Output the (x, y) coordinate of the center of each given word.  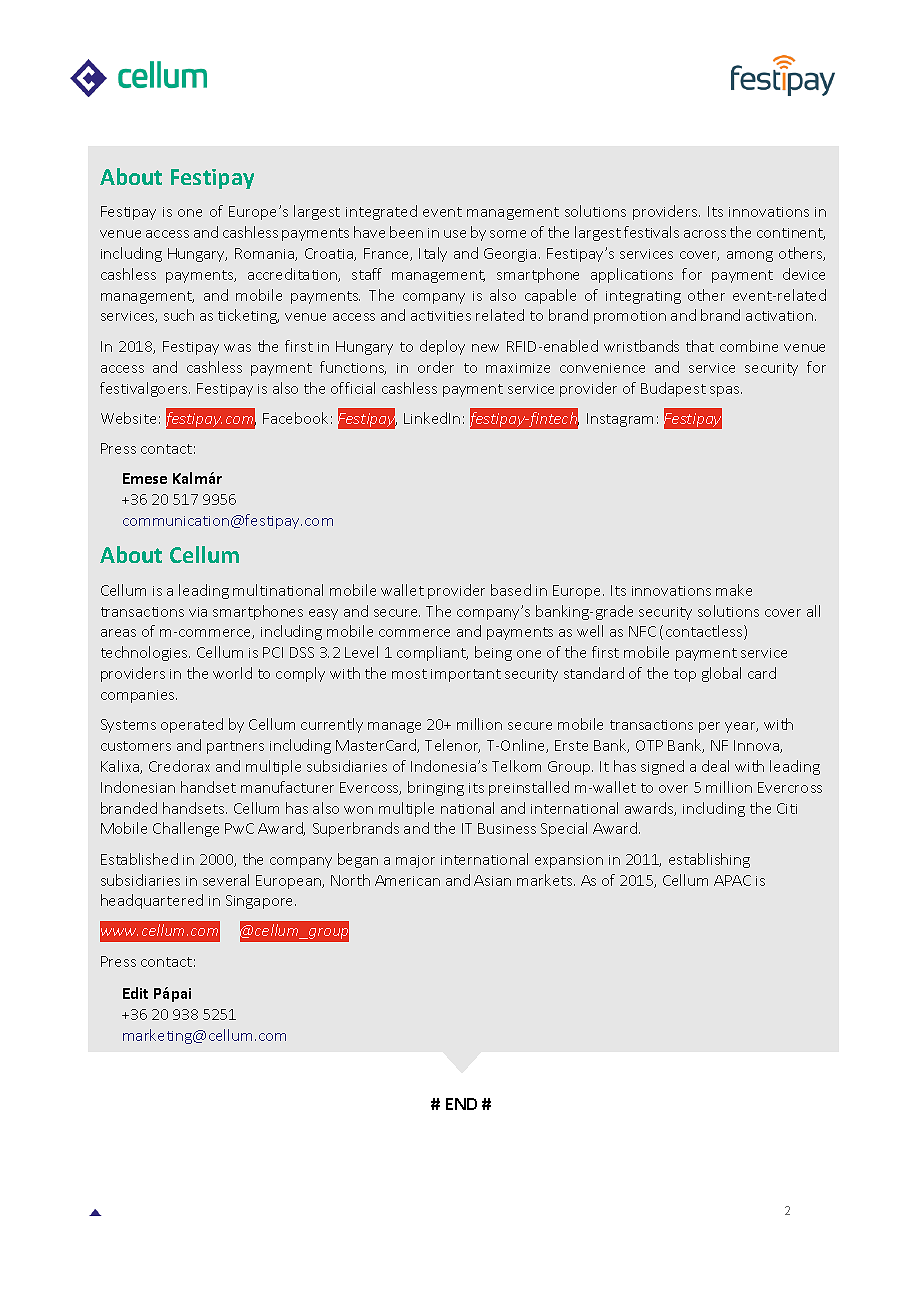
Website (128, 418)
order (436, 367)
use (455, 234)
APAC (732, 880)
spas (726, 391)
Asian (492, 880)
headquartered (152, 901)
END (461, 1104)
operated (192, 725)
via (198, 612)
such (179, 315)
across (705, 234)
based (511, 590)
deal (715, 766)
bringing (436, 788)
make (734, 590)
